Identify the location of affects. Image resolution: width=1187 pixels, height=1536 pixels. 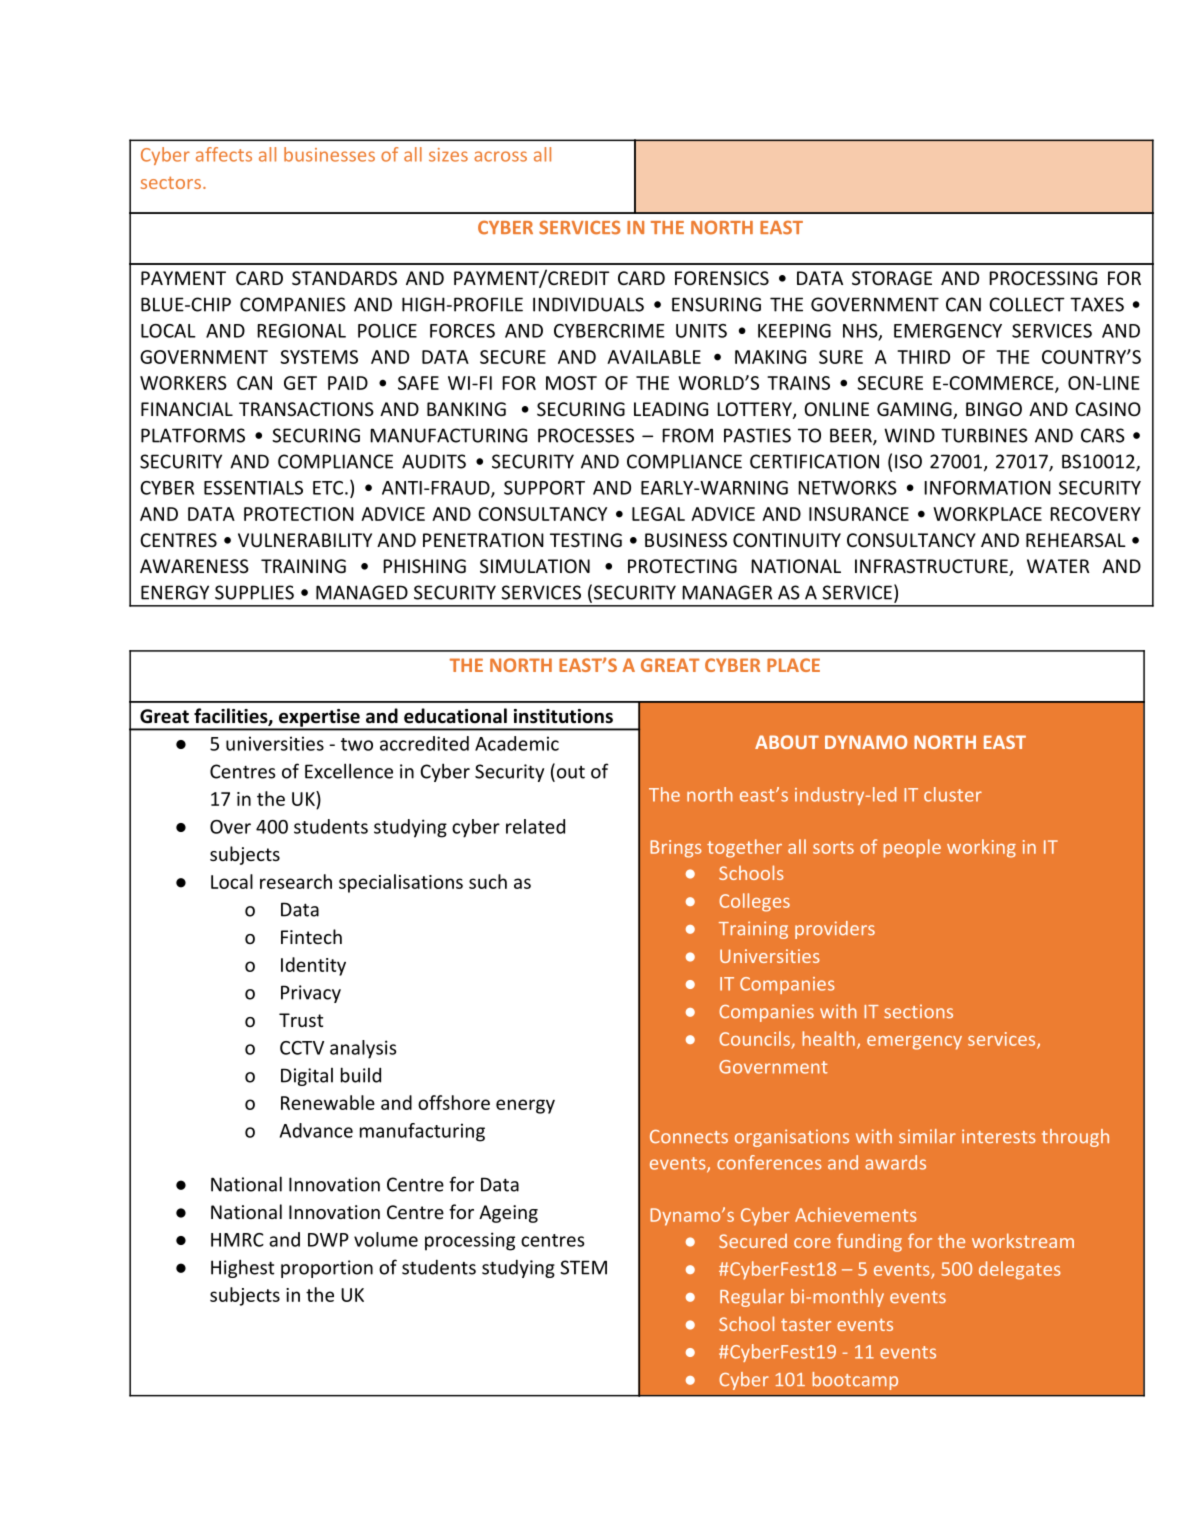
(224, 154).
